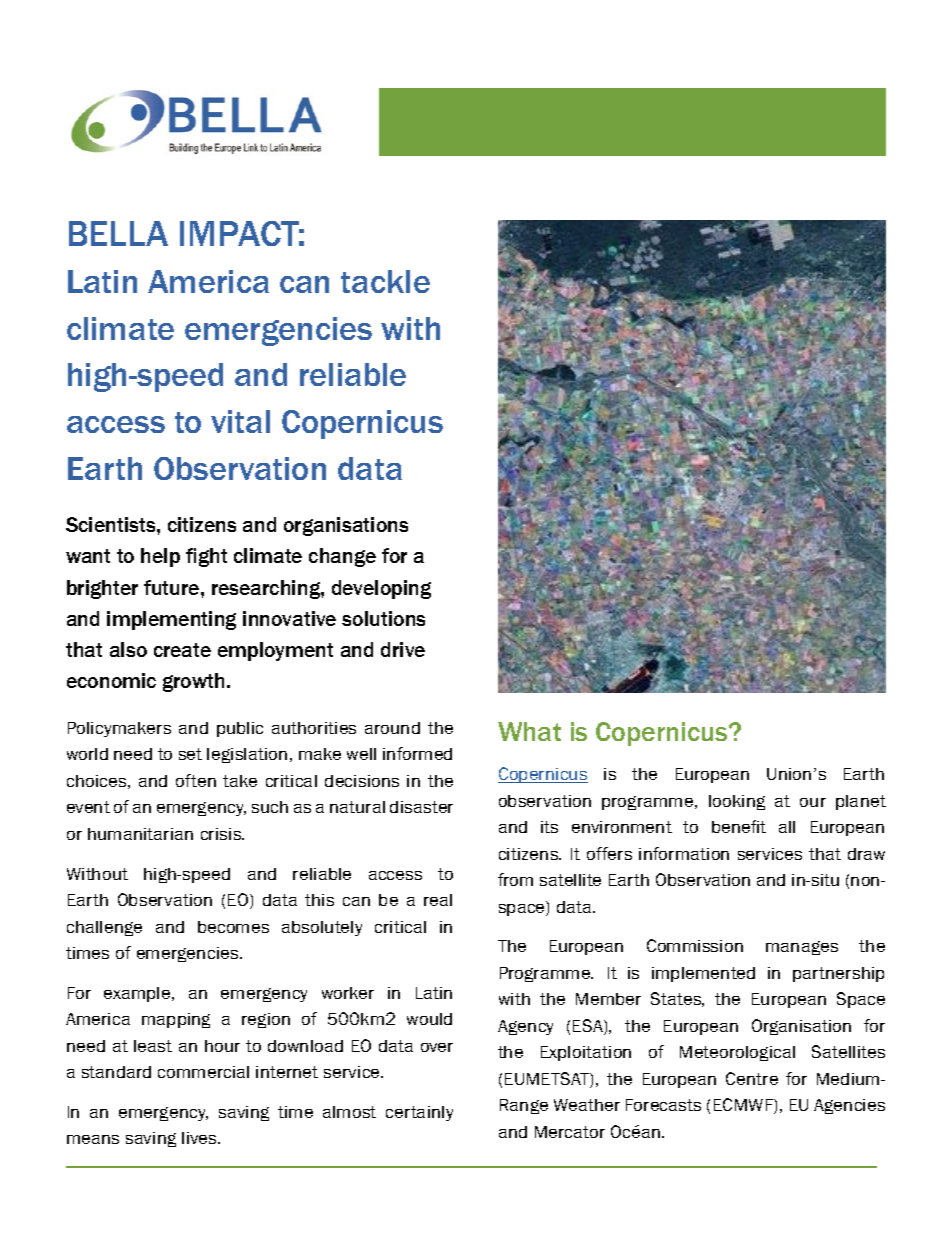 The image size is (952, 1233). What do you see at coordinates (118, 233) in the screenshot?
I see `BELLA` at bounding box center [118, 233].
